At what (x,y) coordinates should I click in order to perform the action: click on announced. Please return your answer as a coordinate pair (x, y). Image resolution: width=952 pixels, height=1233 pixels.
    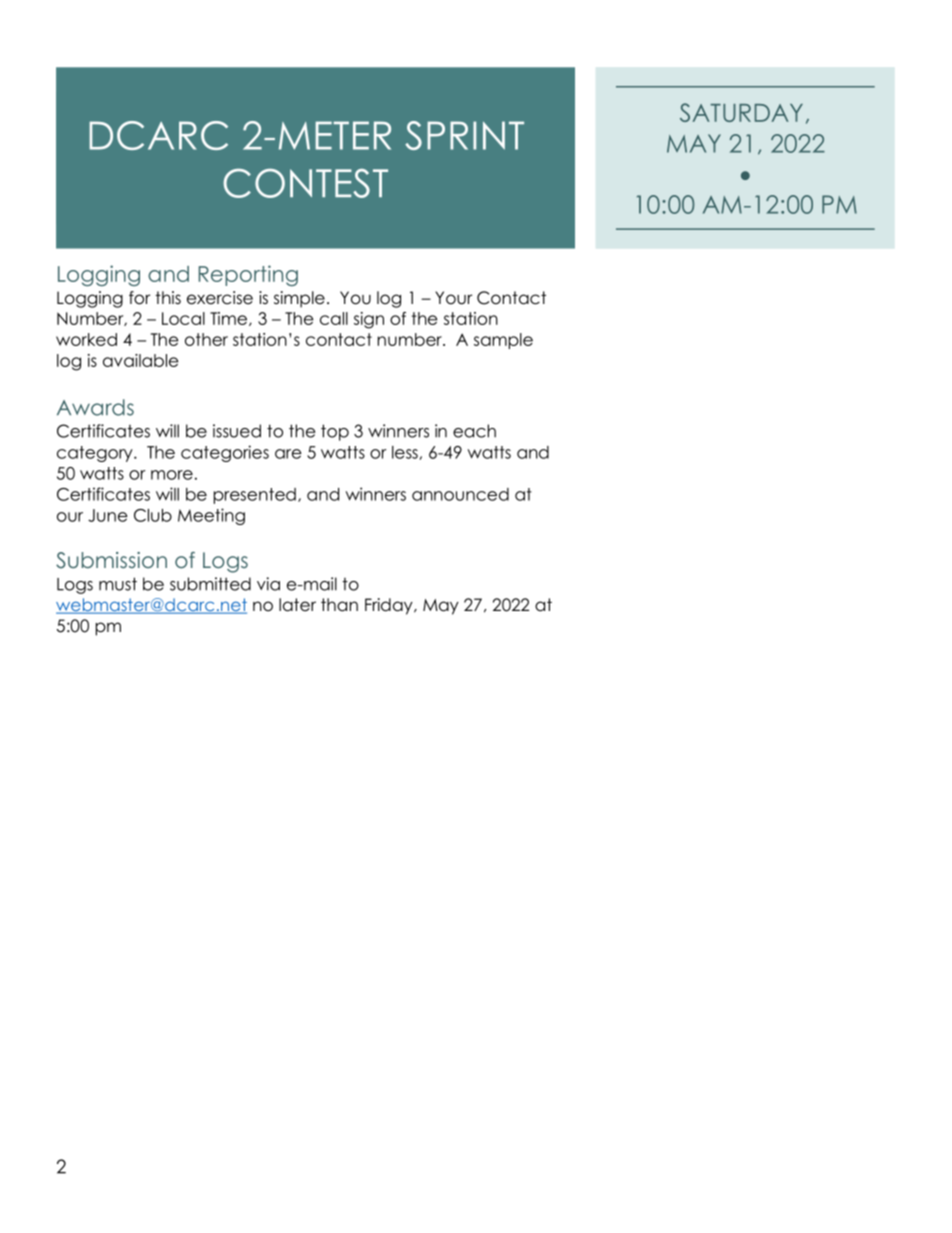
    Looking at the image, I should click on (460, 494).
